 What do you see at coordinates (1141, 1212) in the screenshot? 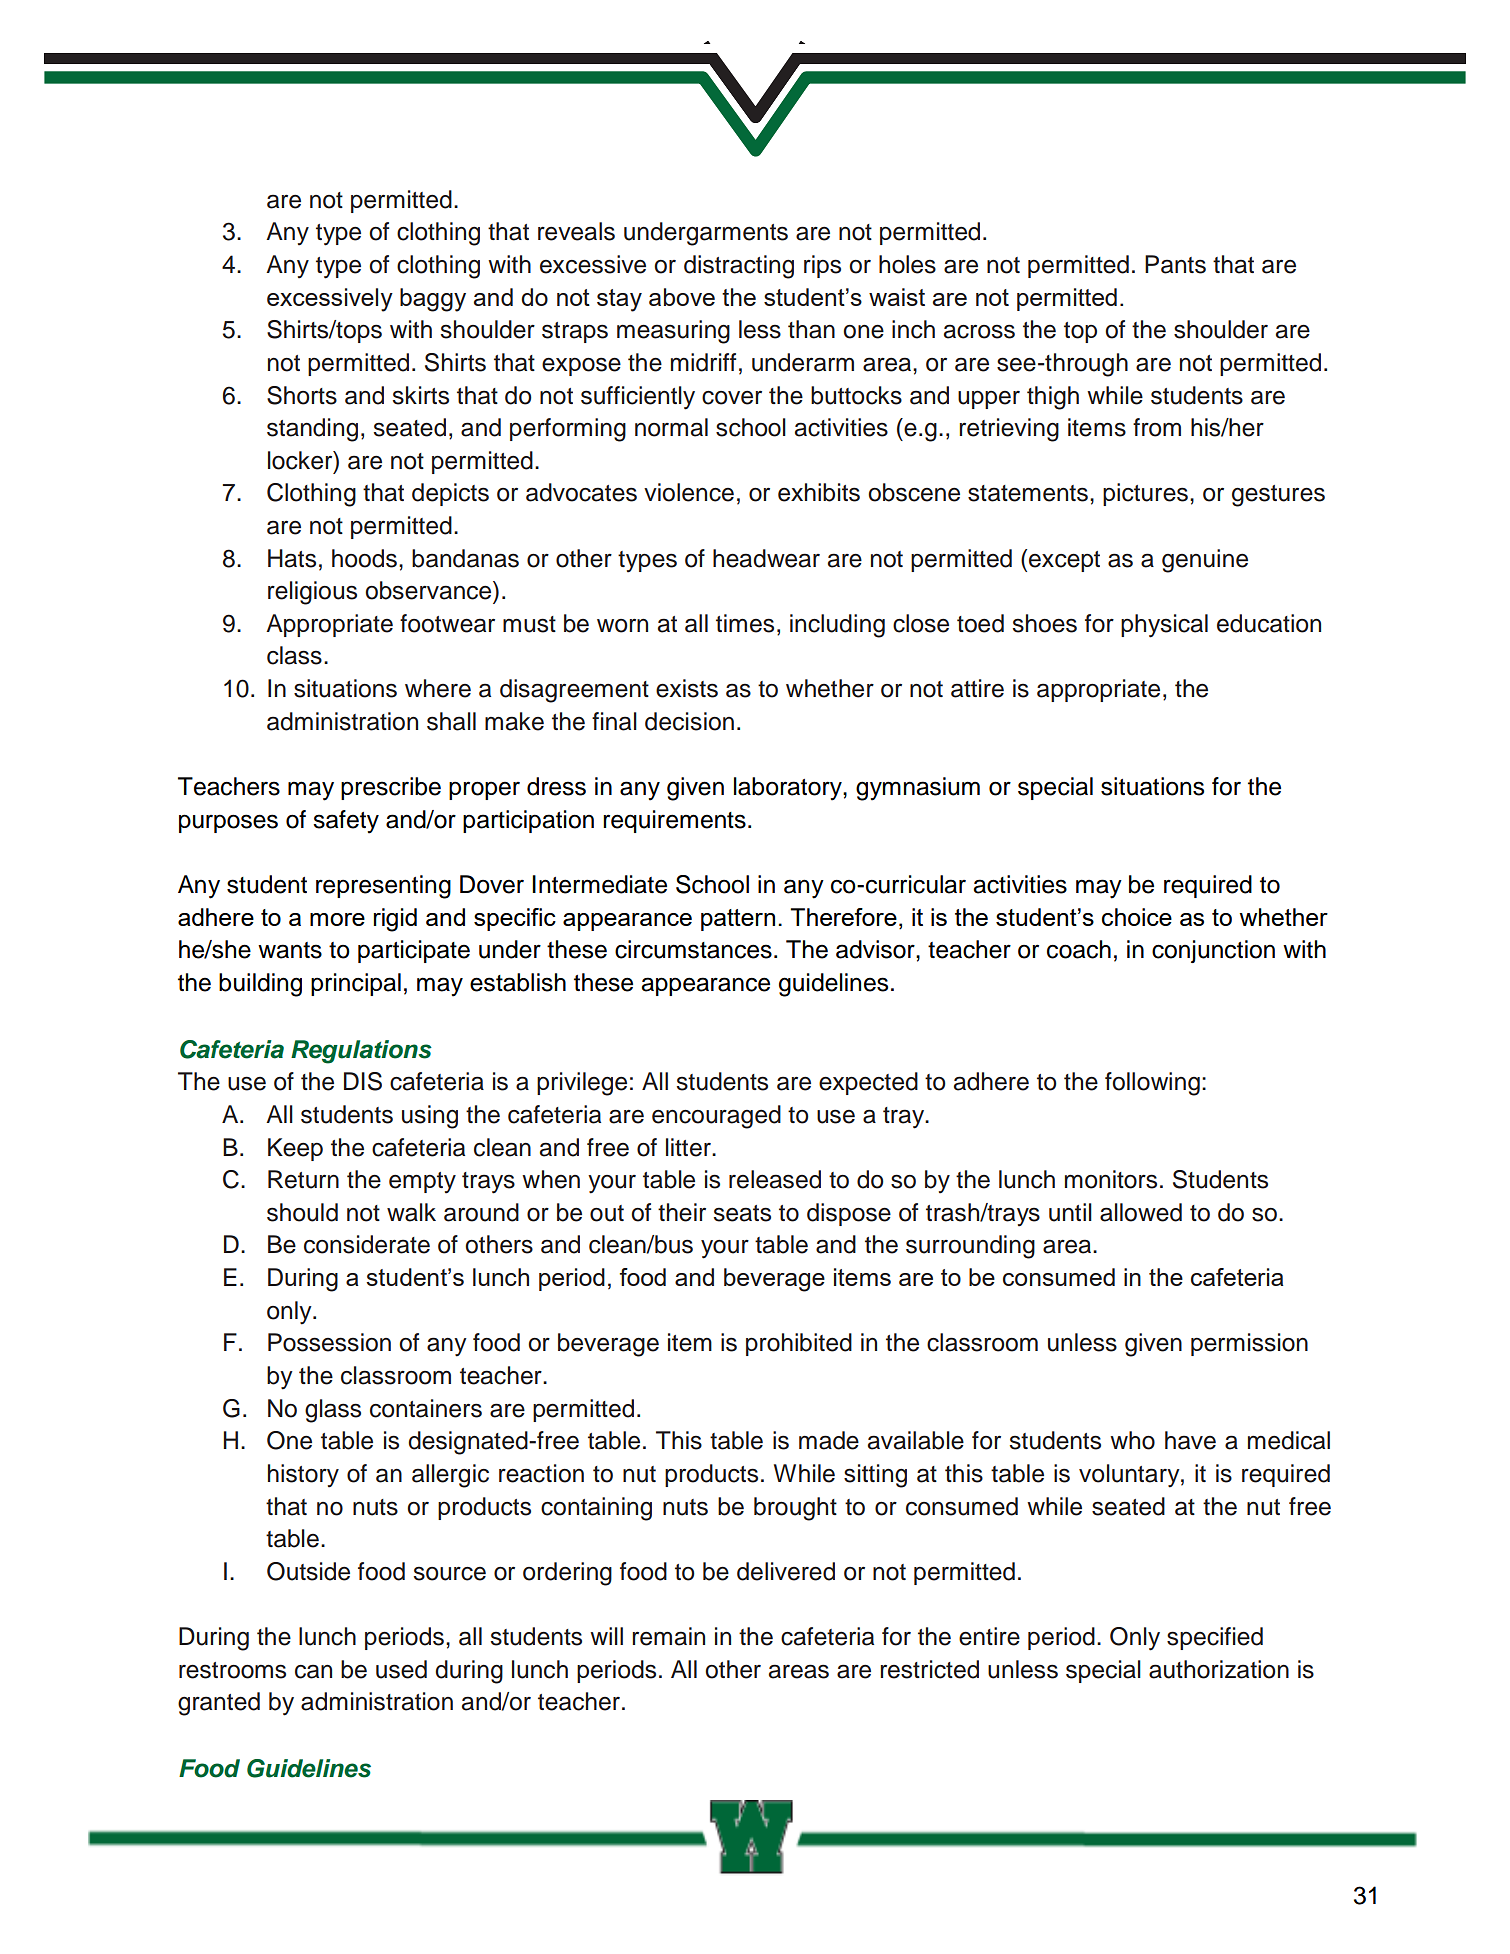
I see `allowed` at bounding box center [1141, 1212].
